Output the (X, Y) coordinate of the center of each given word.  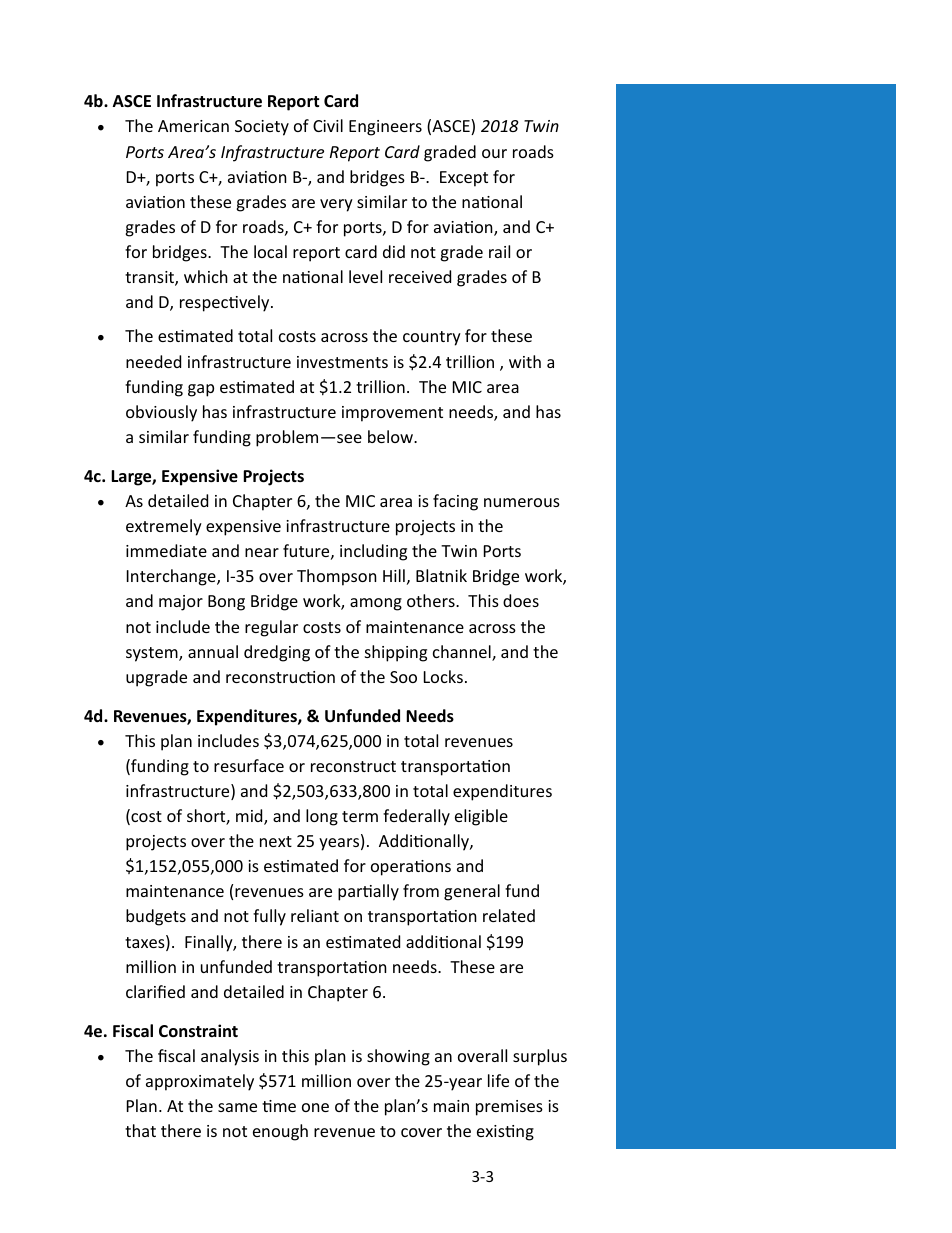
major (181, 603)
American (193, 126)
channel (463, 653)
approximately (200, 1082)
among (376, 604)
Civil (328, 125)
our (494, 153)
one (315, 1107)
